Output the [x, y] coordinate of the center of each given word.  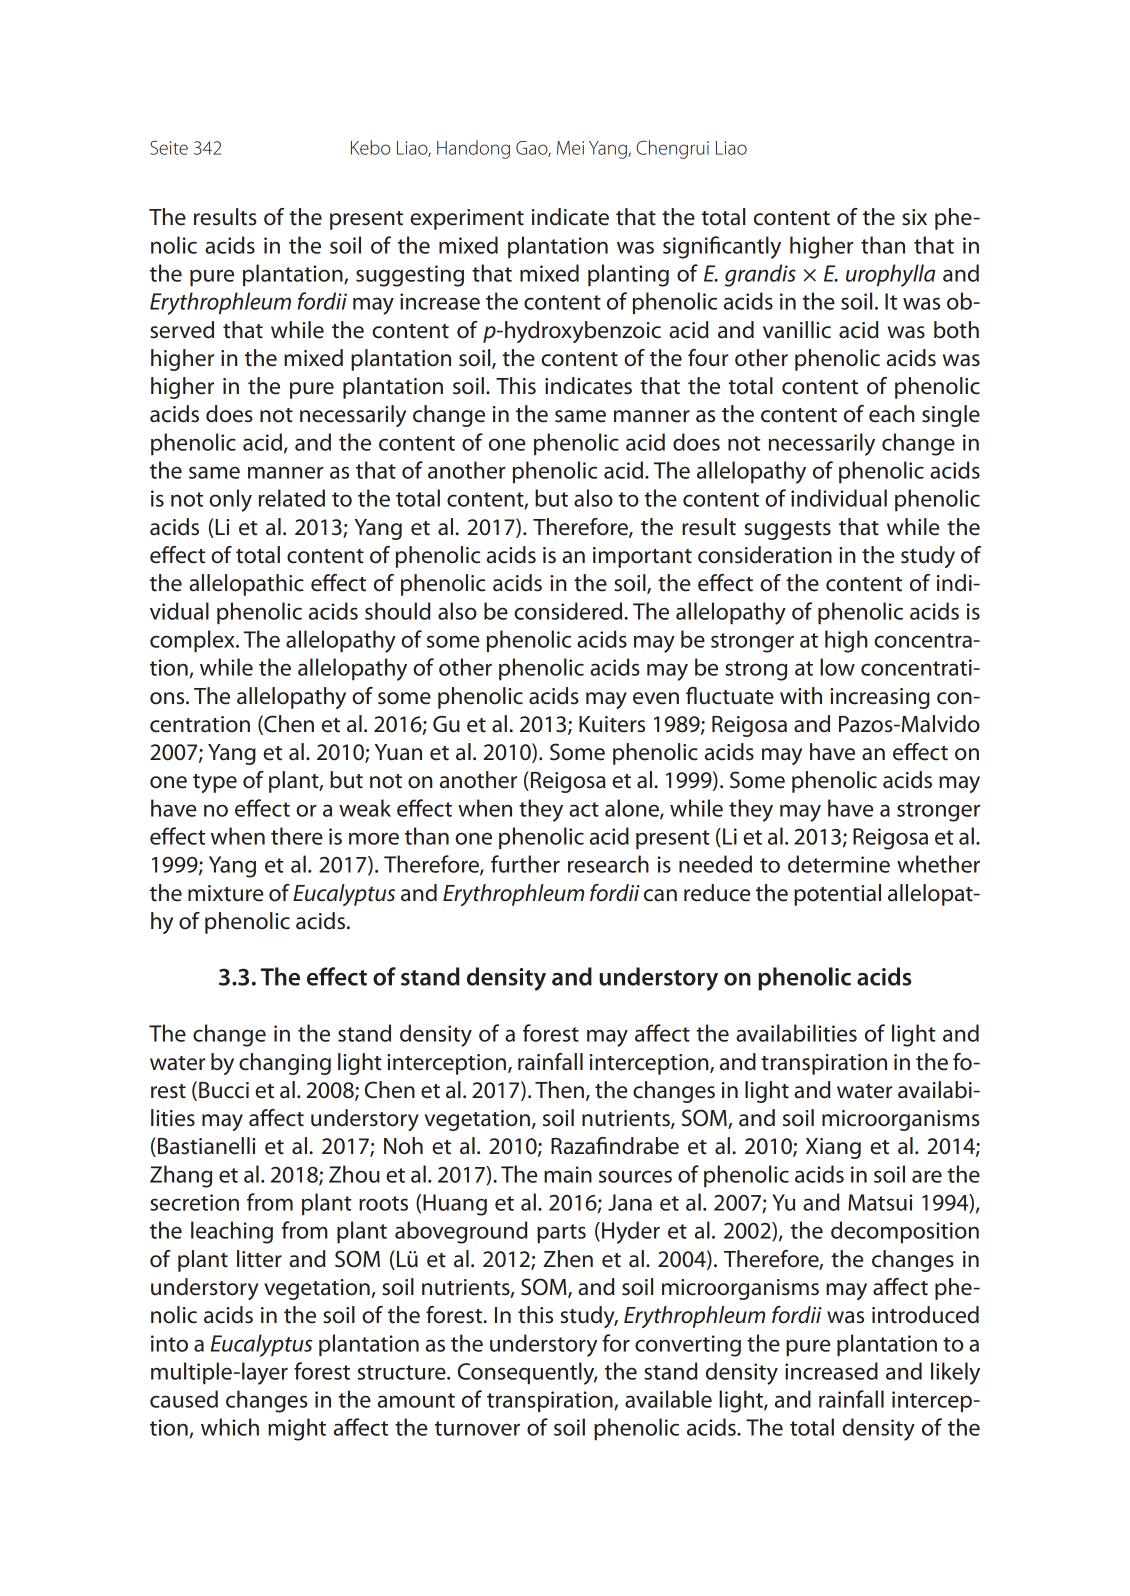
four [708, 358]
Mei [570, 148]
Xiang [833, 1148]
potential [837, 895]
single [951, 416]
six [914, 217]
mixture [226, 893]
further [525, 864]
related [292, 498]
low [837, 667]
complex [193, 641]
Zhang [181, 1176]
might [297, 1429]
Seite [169, 147]
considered [569, 611]
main [568, 1174]
